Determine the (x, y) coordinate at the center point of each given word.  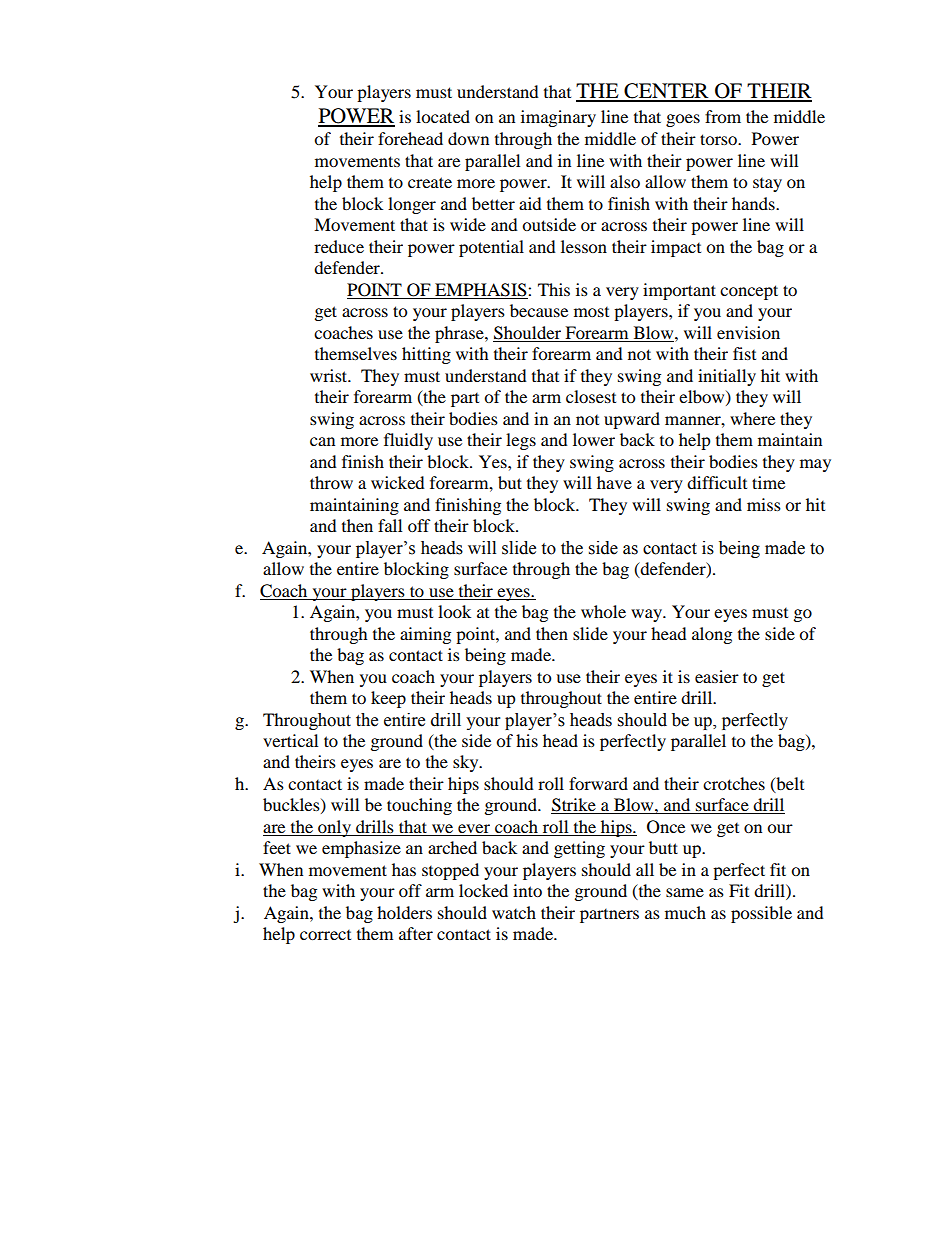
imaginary (558, 118)
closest (591, 396)
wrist (330, 375)
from (723, 116)
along (712, 635)
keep (388, 699)
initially (727, 377)
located (443, 116)
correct (325, 935)
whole (603, 611)
